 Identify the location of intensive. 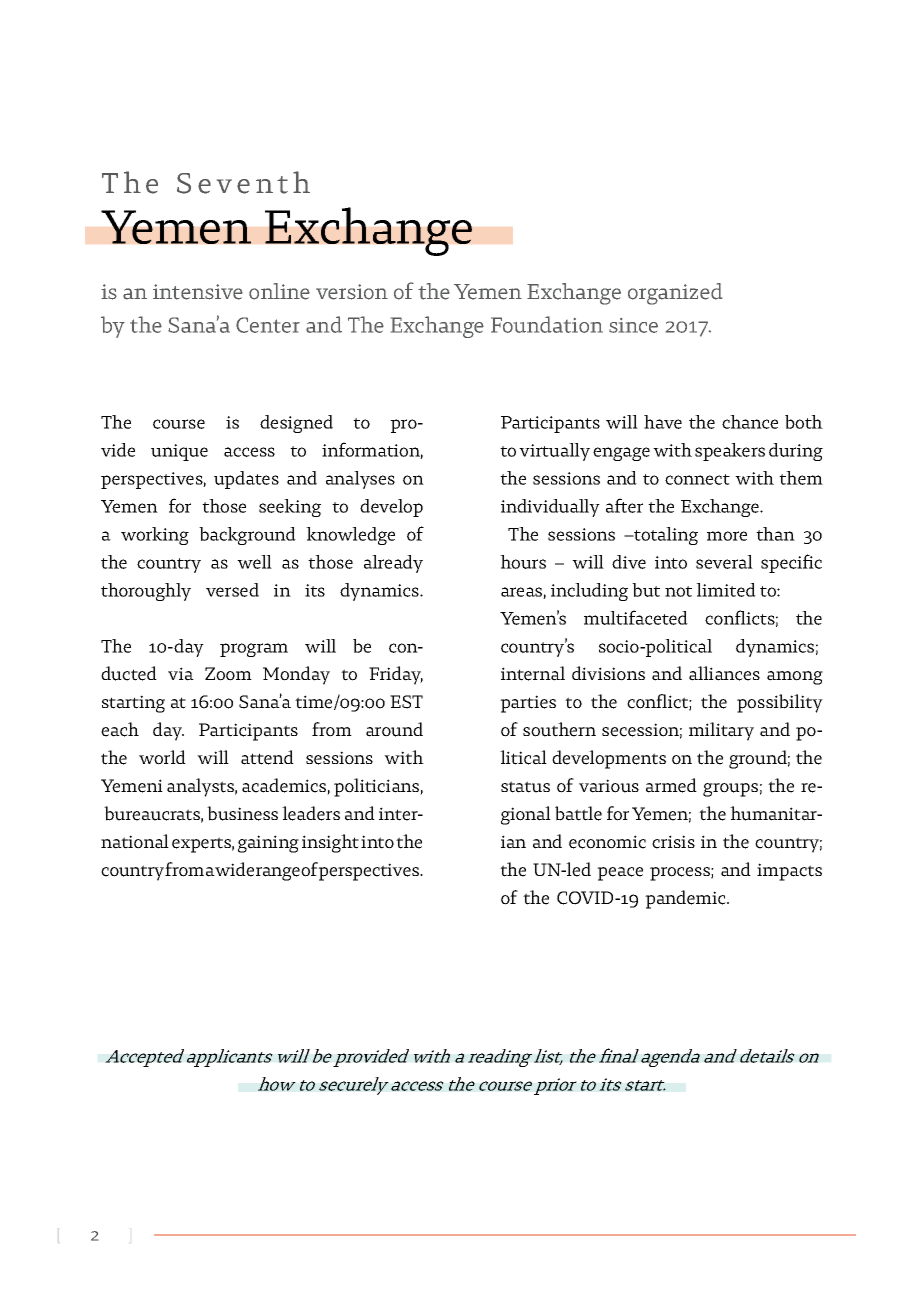
(198, 292).
